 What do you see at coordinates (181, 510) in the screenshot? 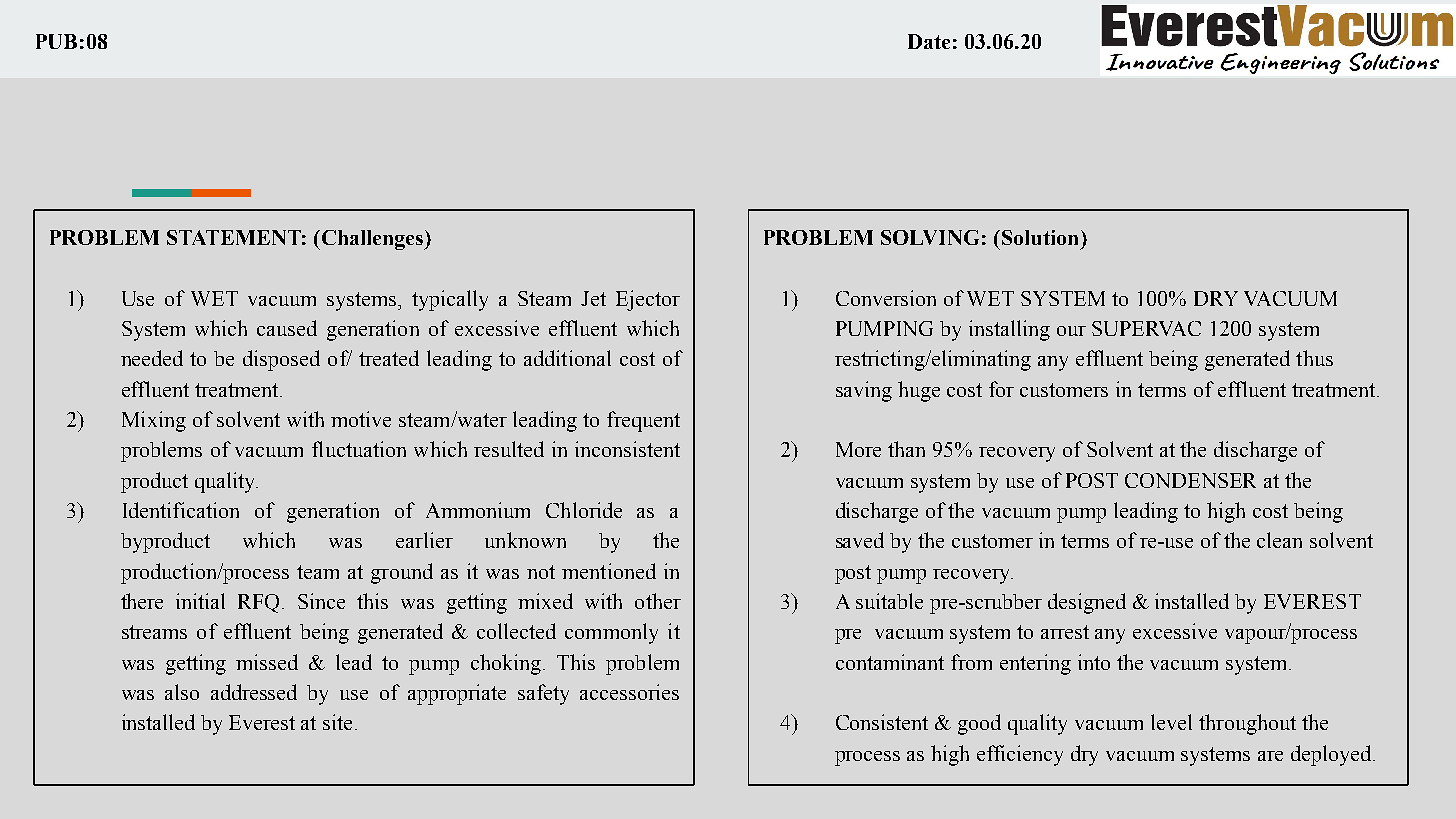
I see `Identification` at bounding box center [181, 510].
